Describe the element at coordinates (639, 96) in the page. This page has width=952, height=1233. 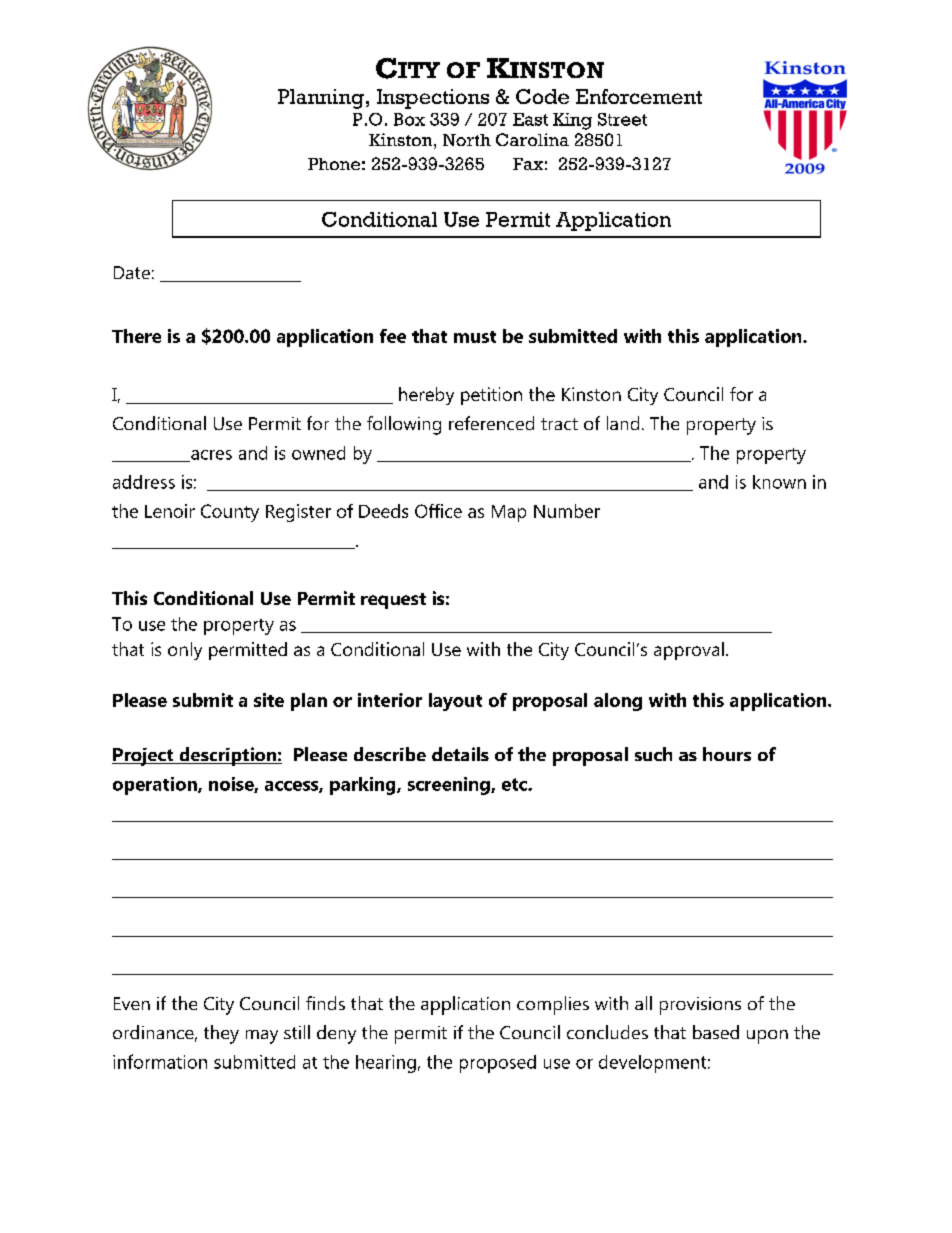
I see `Enforcement` at that location.
